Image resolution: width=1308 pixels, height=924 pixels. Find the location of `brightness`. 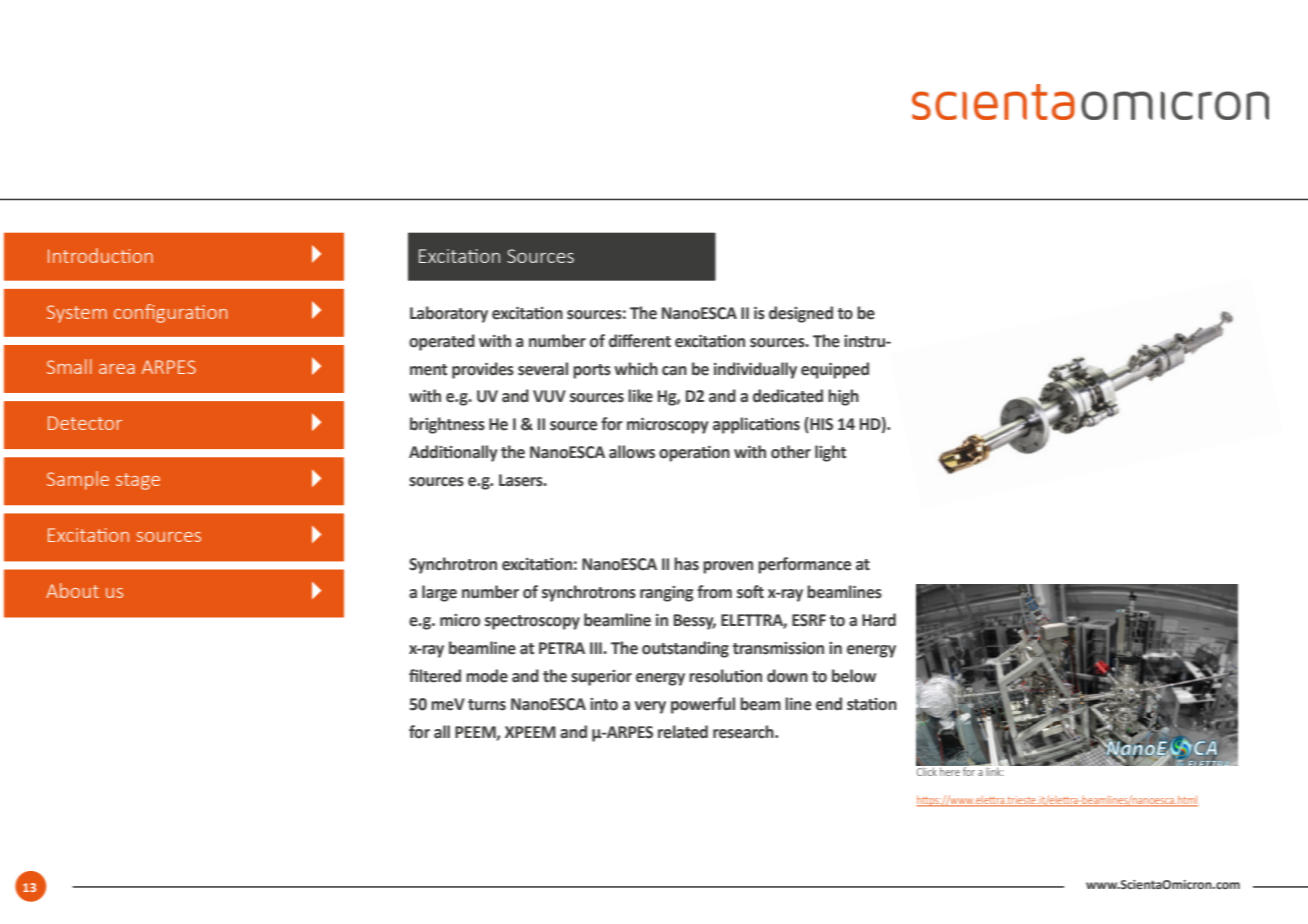

brightness is located at coordinates (447, 425).
